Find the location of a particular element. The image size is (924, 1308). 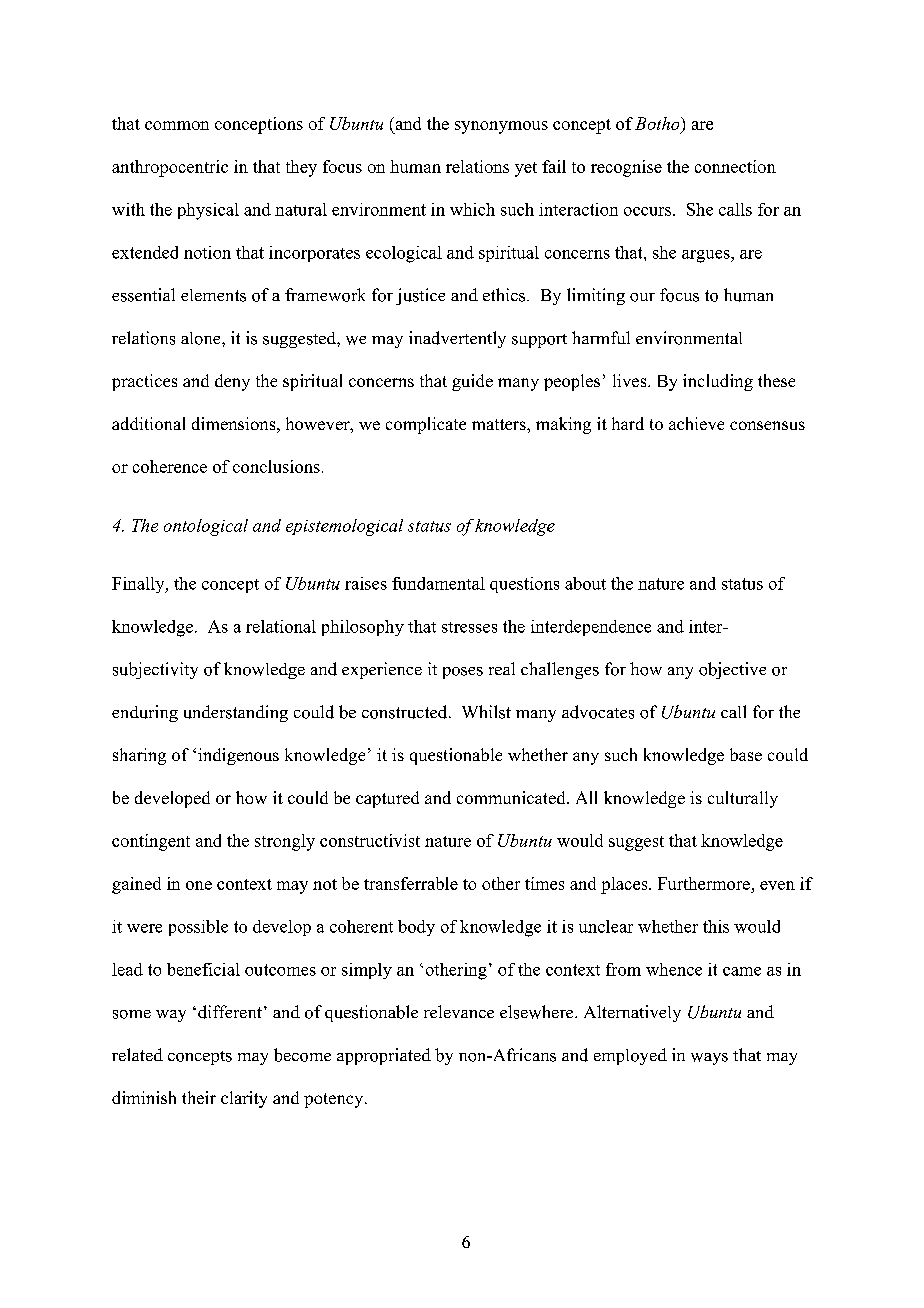

appropriated is located at coordinates (384, 1056).
